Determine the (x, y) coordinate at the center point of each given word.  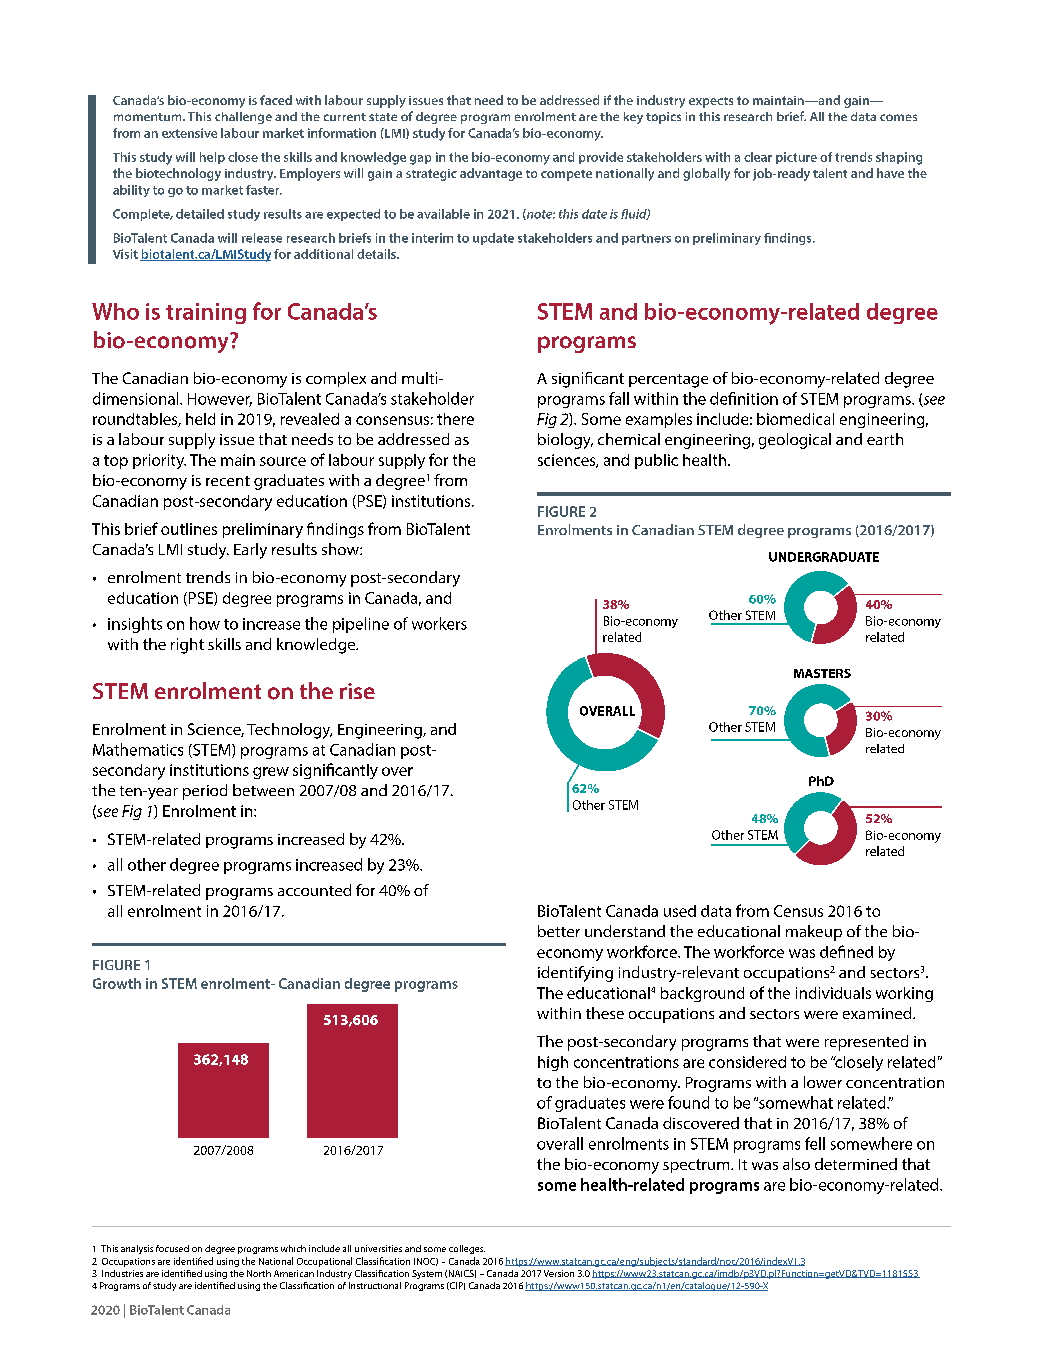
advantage (491, 174)
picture (796, 158)
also (796, 1164)
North (259, 1273)
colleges (467, 1249)
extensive (189, 133)
